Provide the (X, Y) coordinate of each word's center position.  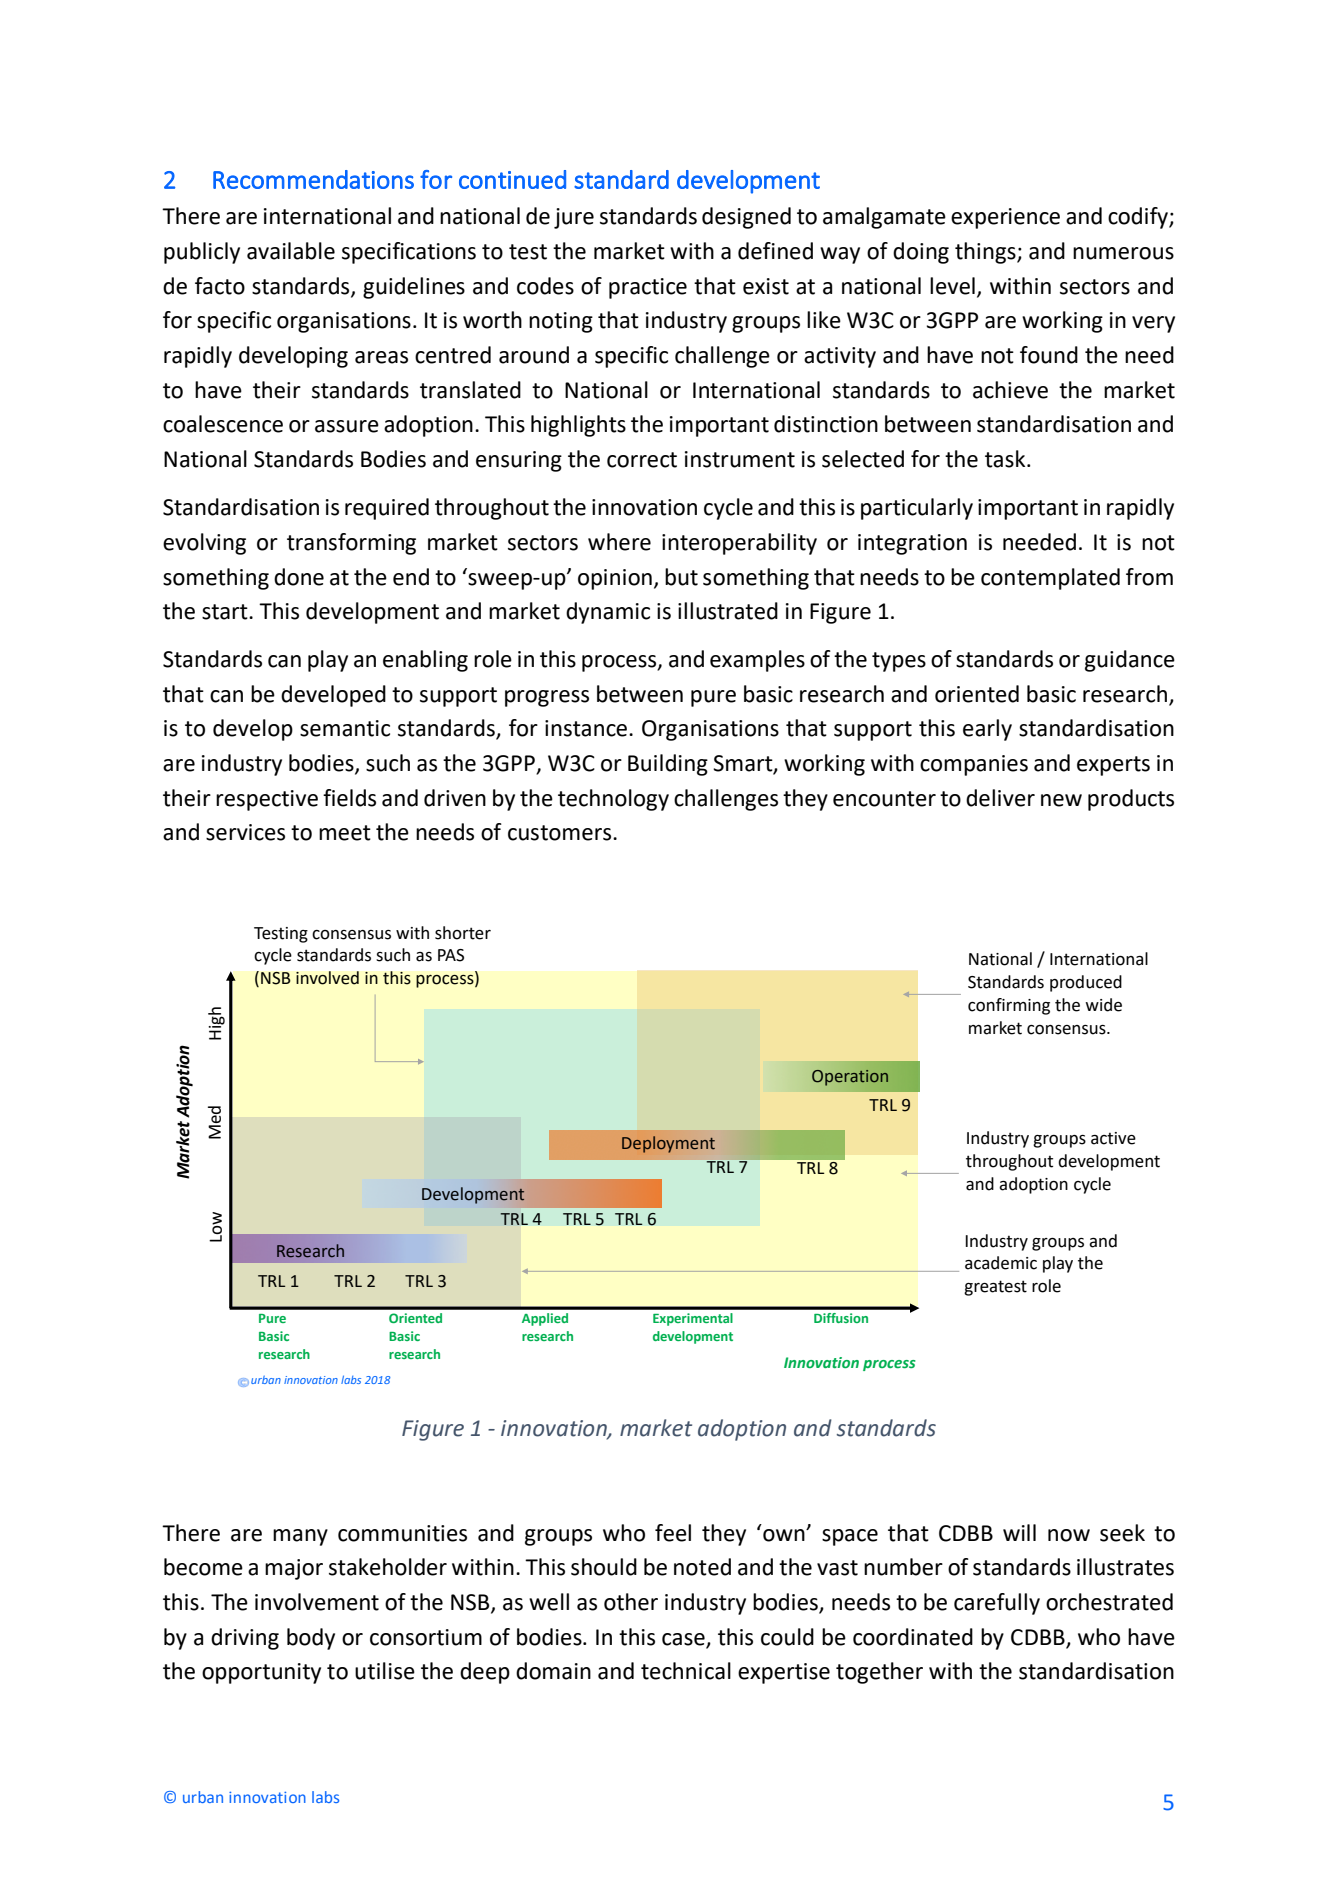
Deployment (668, 1144)
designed (746, 218)
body (311, 1639)
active (1113, 1138)
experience (1005, 218)
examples (757, 661)
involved (327, 978)
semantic (345, 728)
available (291, 251)
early (987, 730)
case (683, 1639)
